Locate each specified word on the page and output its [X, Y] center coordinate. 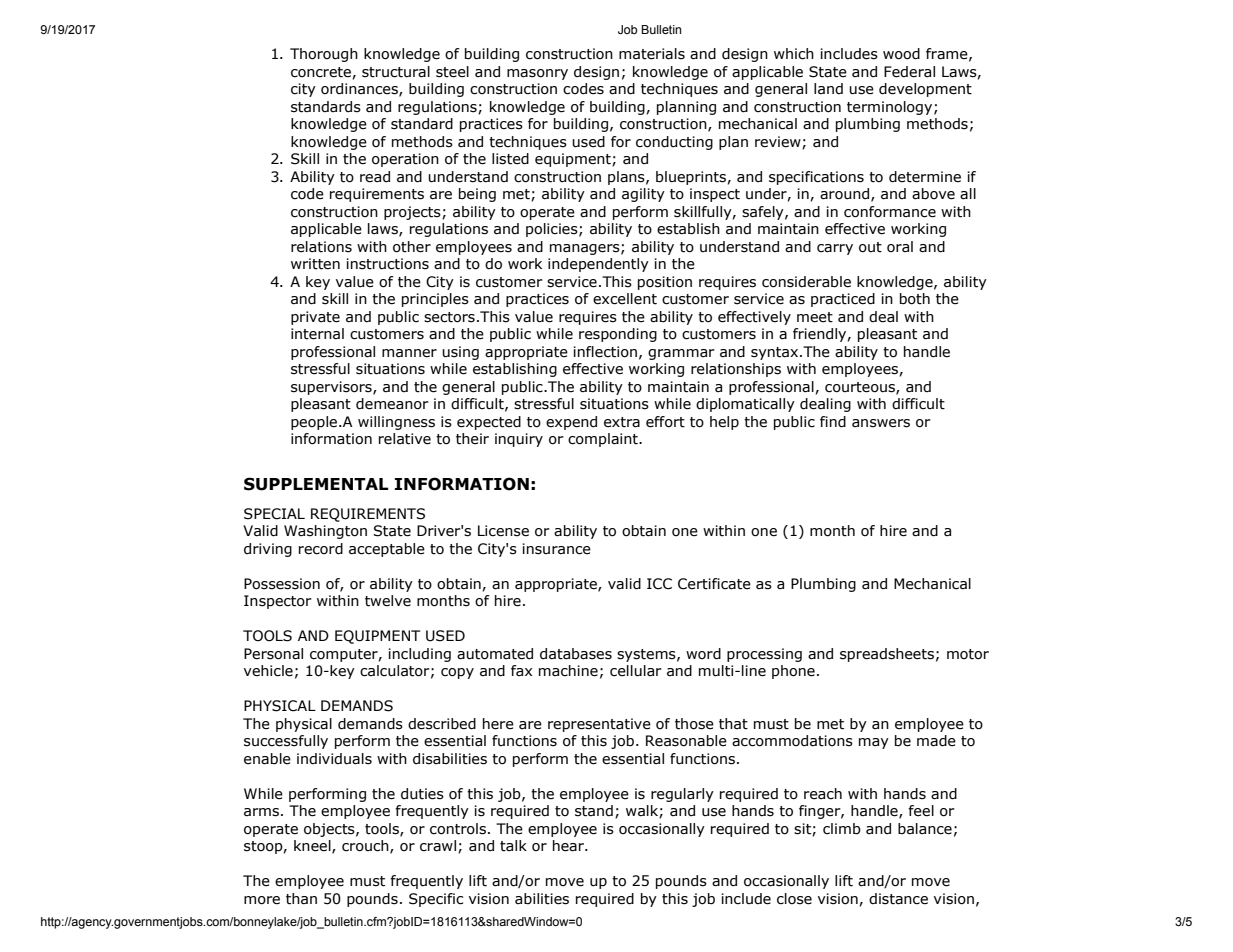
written [315, 264]
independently [598, 265]
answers [881, 423]
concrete [321, 72]
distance [898, 899]
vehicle [268, 671]
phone [793, 672]
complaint [604, 440]
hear [569, 846]
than [301, 899]
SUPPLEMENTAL [316, 484]
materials [652, 54]
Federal [909, 72]
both [915, 299]
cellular [636, 671]
